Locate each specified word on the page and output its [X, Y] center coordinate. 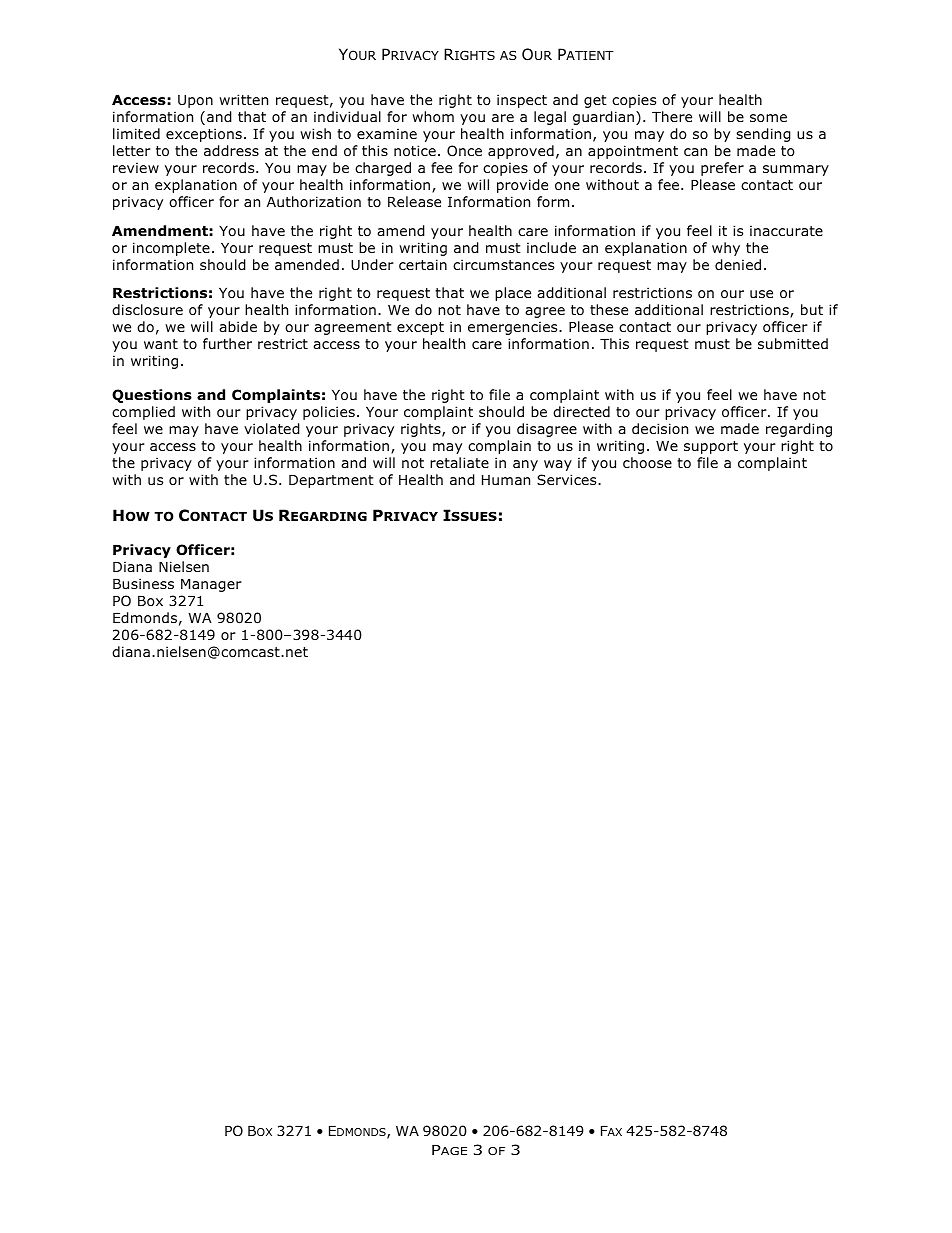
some [768, 118]
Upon [195, 101]
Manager [211, 585]
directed [581, 411]
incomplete [171, 249]
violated [272, 429]
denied [738, 265]
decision [660, 428]
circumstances [503, 264]
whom [433, 117]
